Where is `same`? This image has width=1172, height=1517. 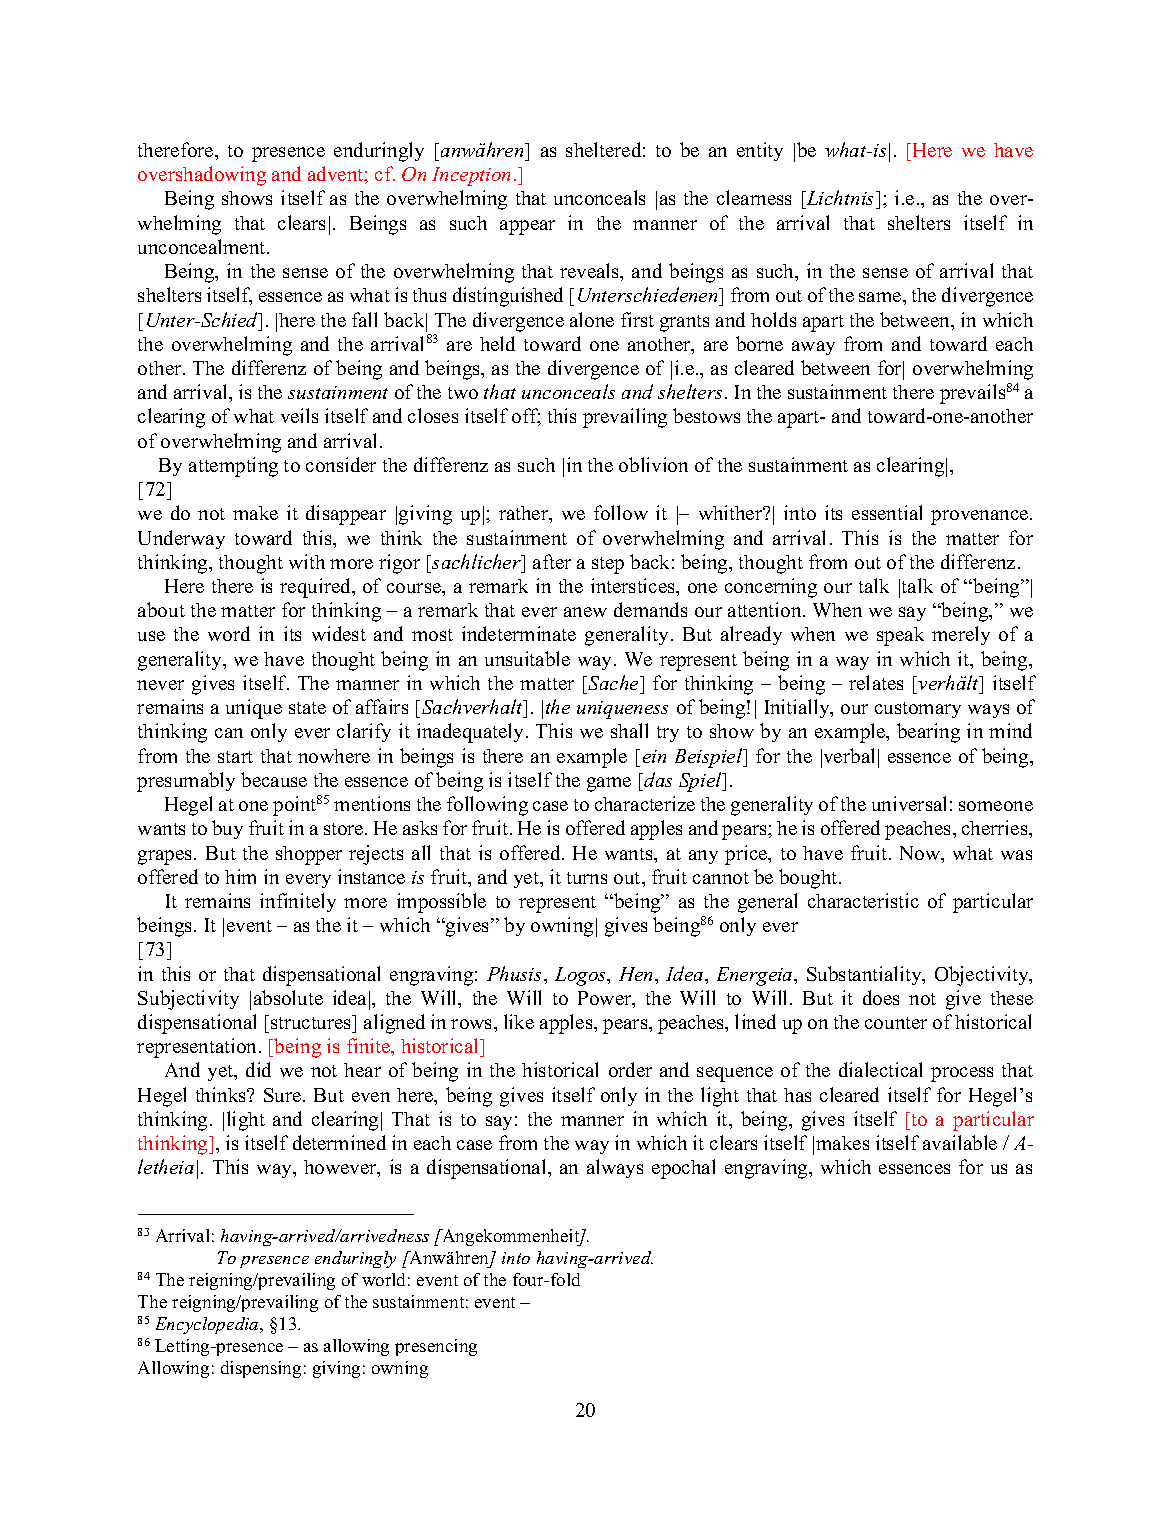
same is located at coordinates (881, 297).
